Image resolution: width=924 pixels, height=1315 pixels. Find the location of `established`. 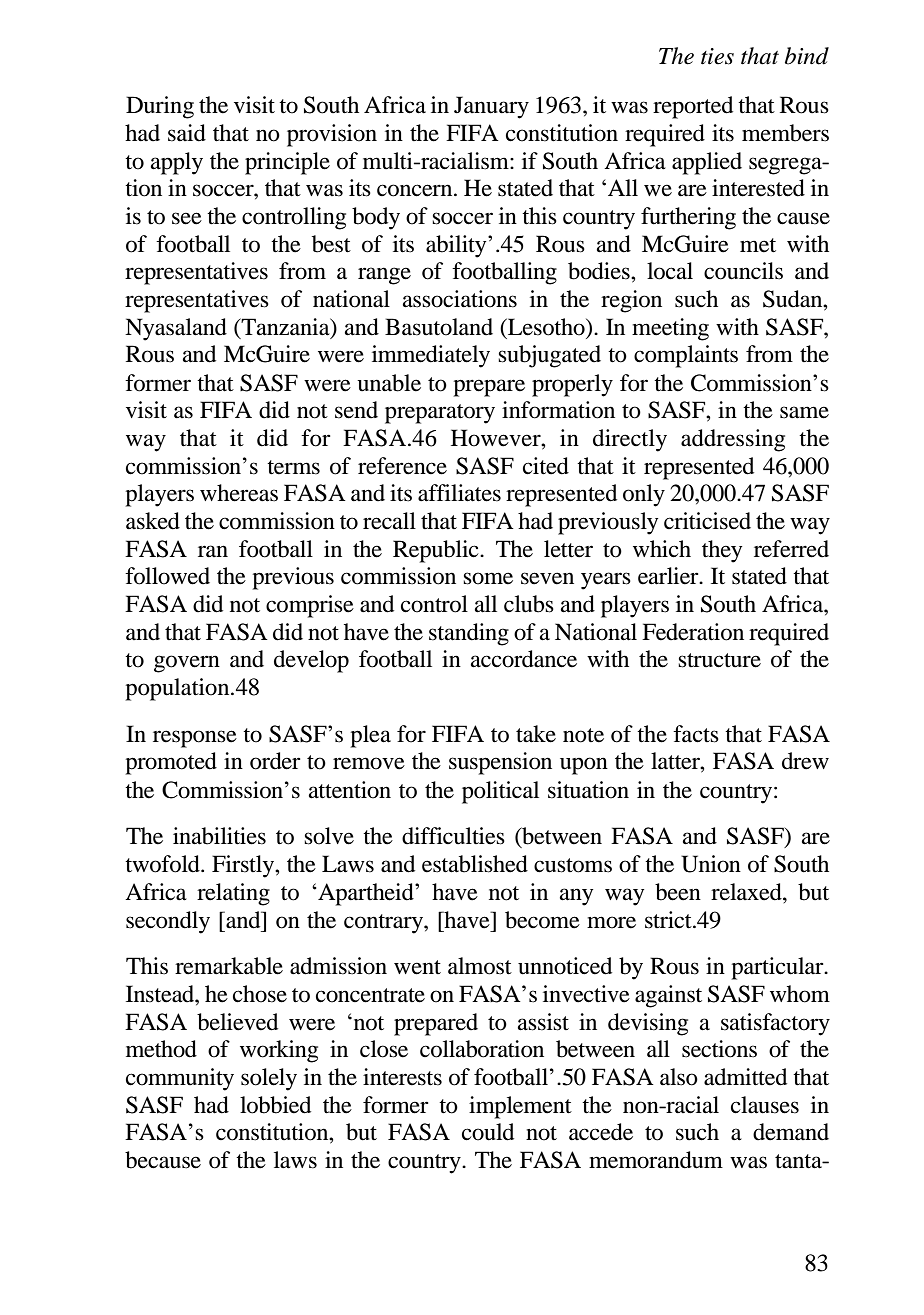

established is located at coordinates (475, 864).
